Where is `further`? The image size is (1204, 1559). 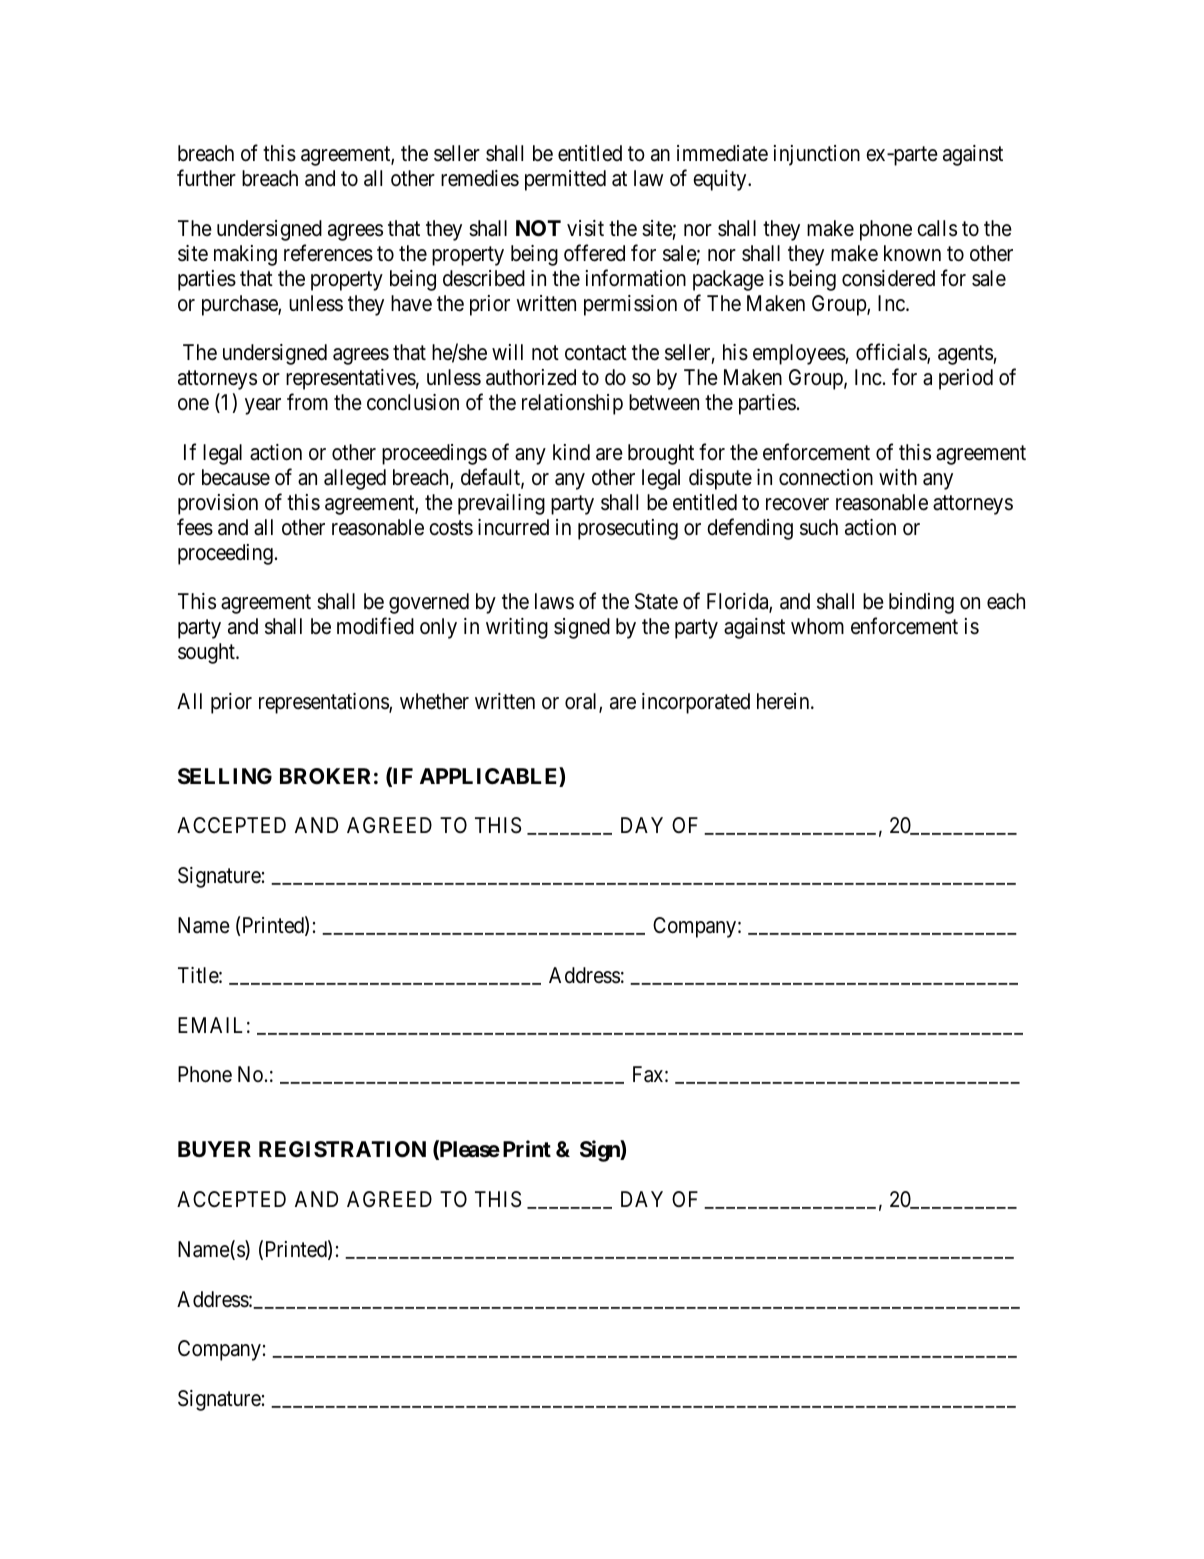
further is located at coordinates (206, 177).
